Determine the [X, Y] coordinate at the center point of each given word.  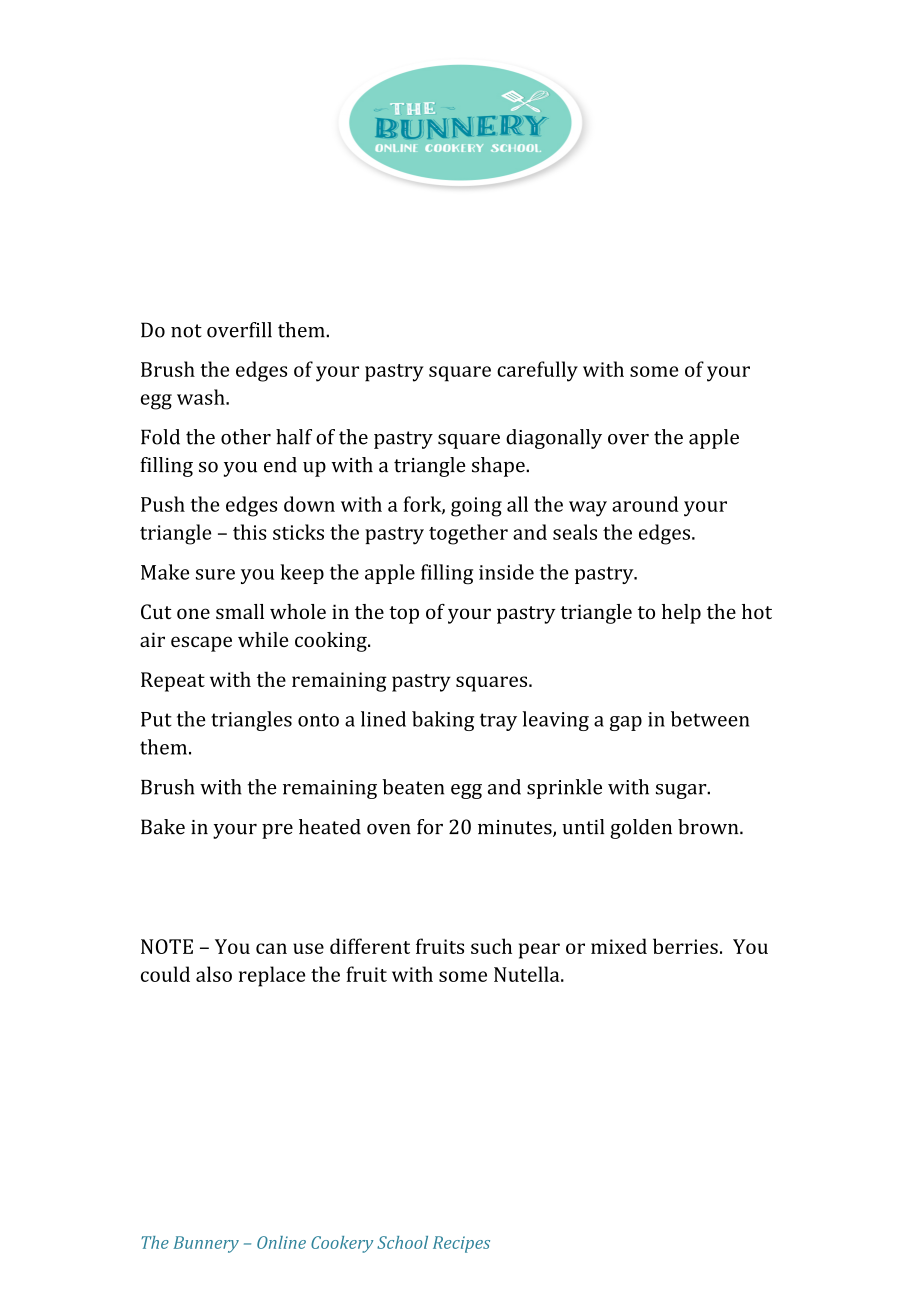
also [214, 974]
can [271, 948]
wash [202, 397]
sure [215, 574]
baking [443, 721]
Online [281, 1242]
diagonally [554, 439]
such [491, 946]
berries [685, 946]
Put [156, 719]
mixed [619, 946]
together [468, 534]
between [710, 719]
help [681, 614]
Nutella [528, 974]
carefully [537, 371]
